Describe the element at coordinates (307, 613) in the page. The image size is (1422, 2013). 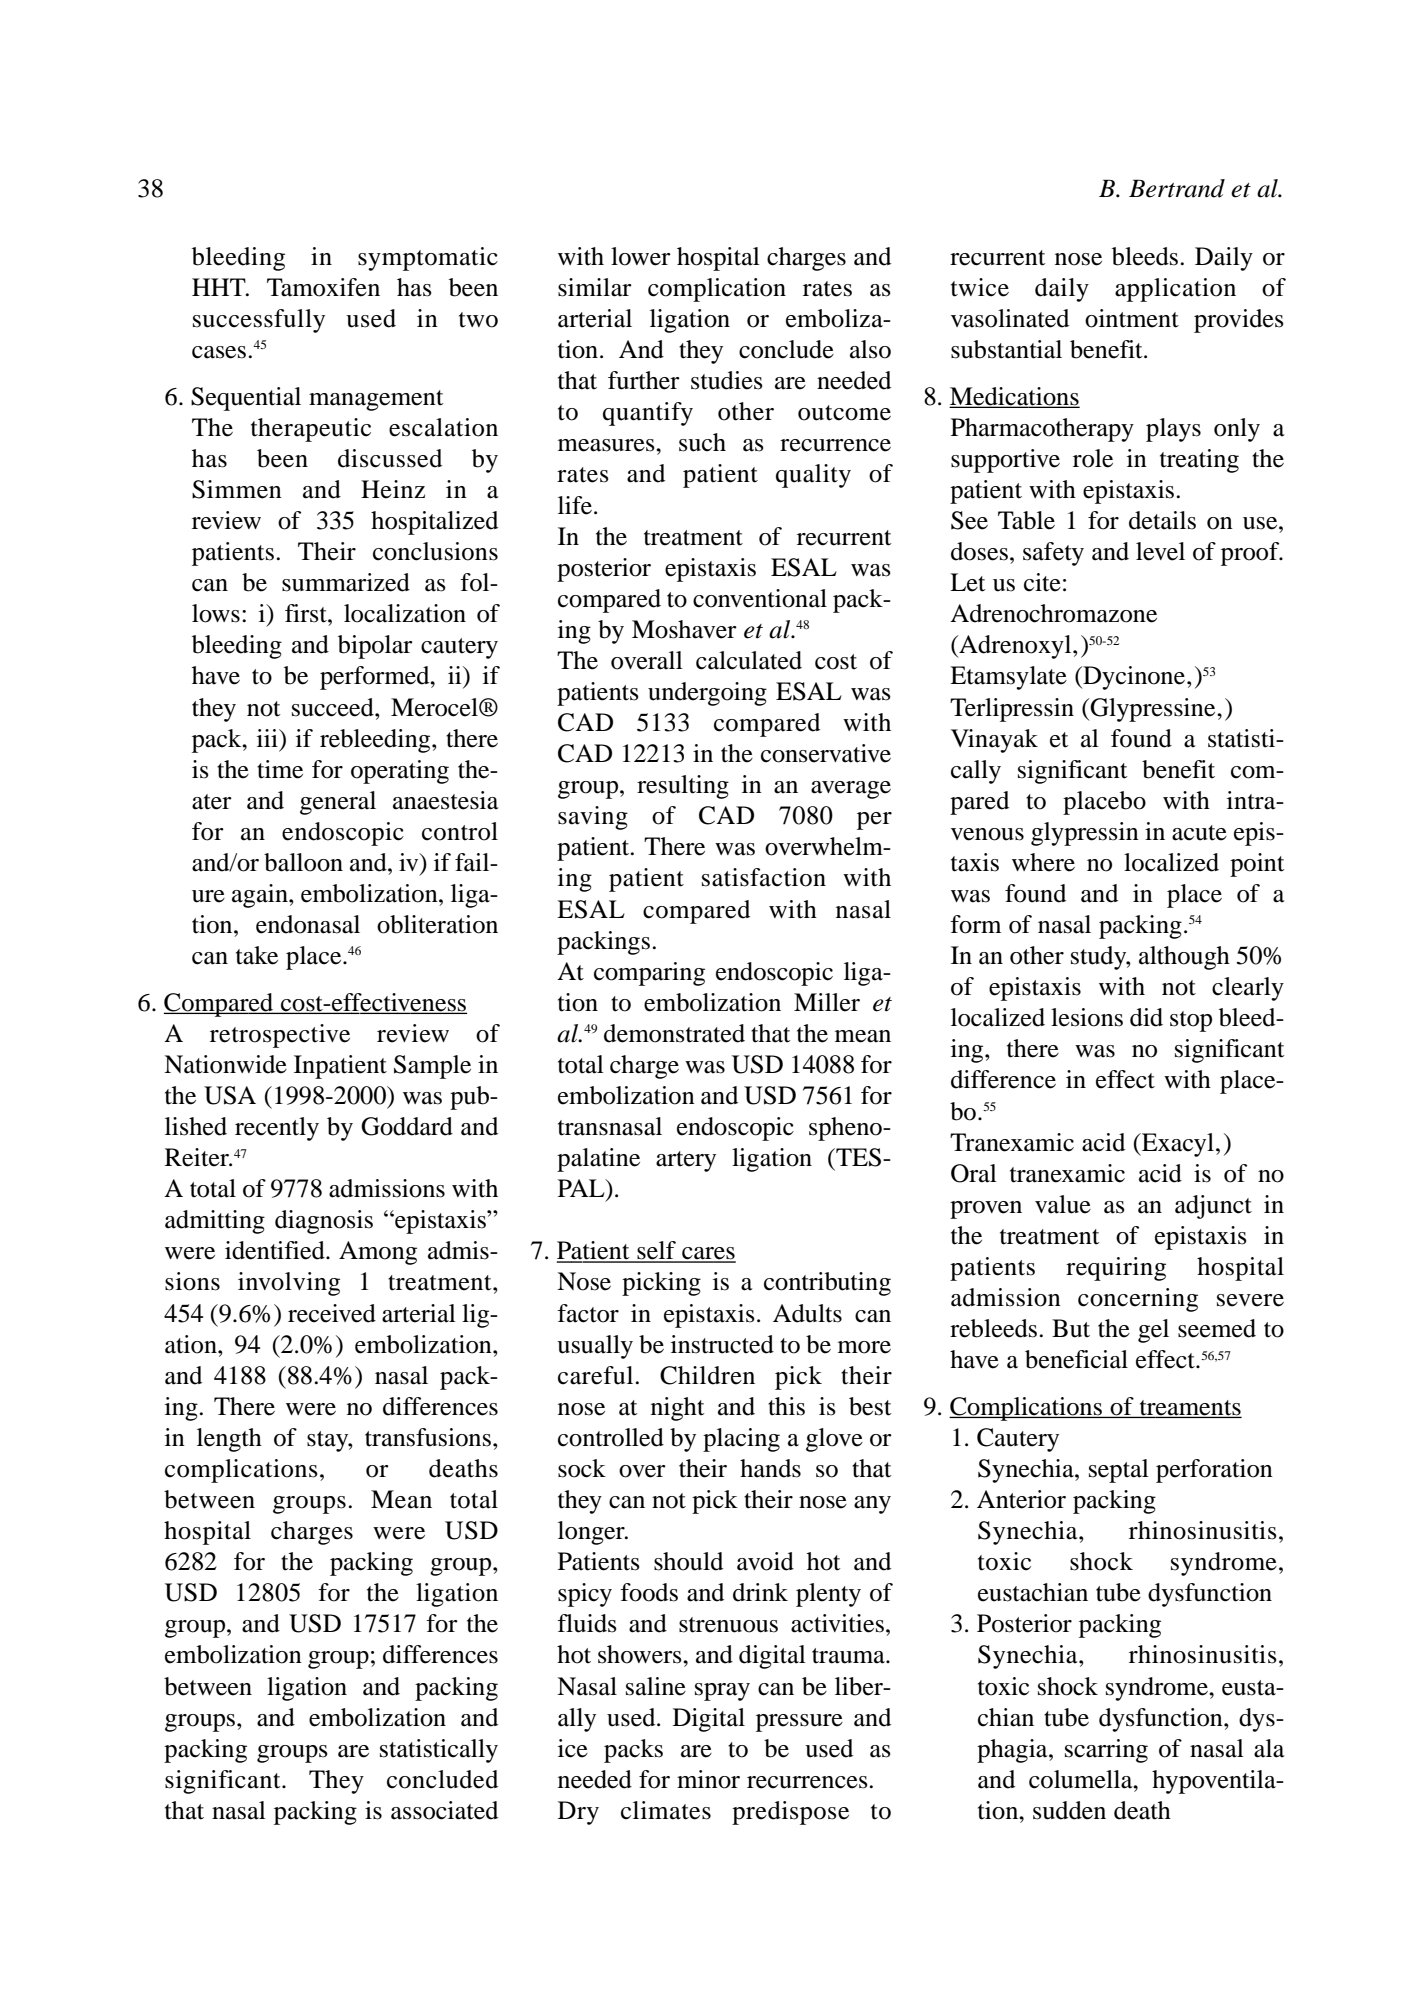
I see `first` at that location.
